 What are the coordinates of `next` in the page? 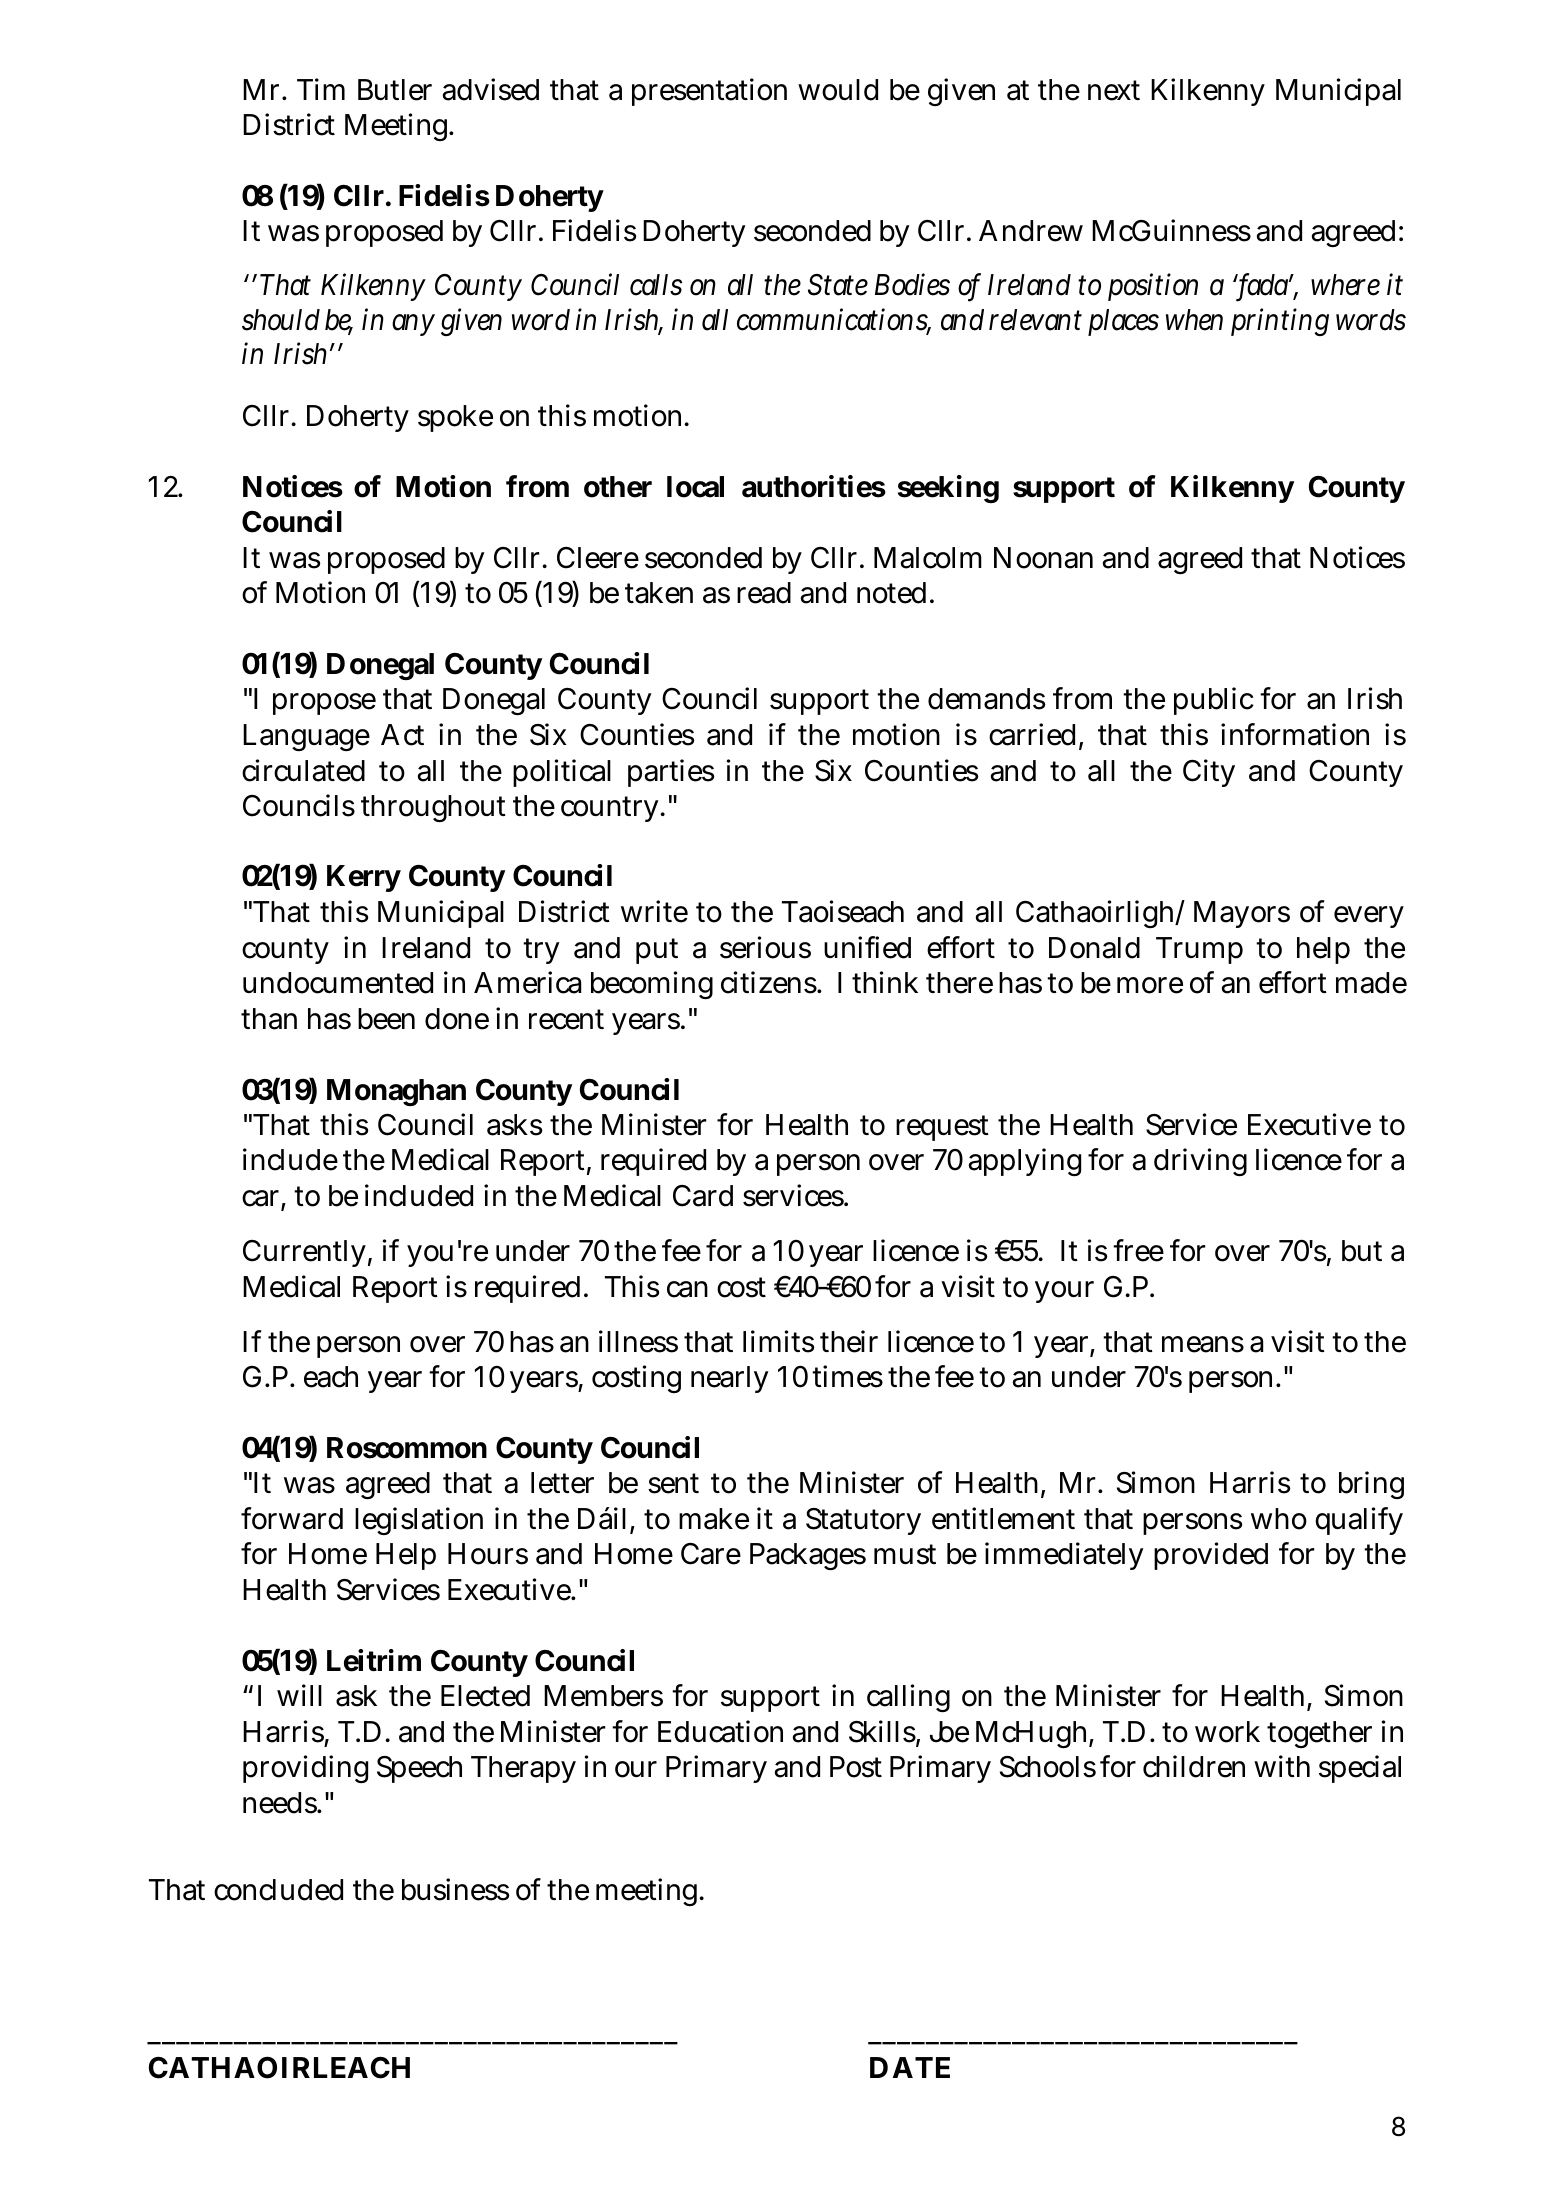 It's located at (1114, 90).
